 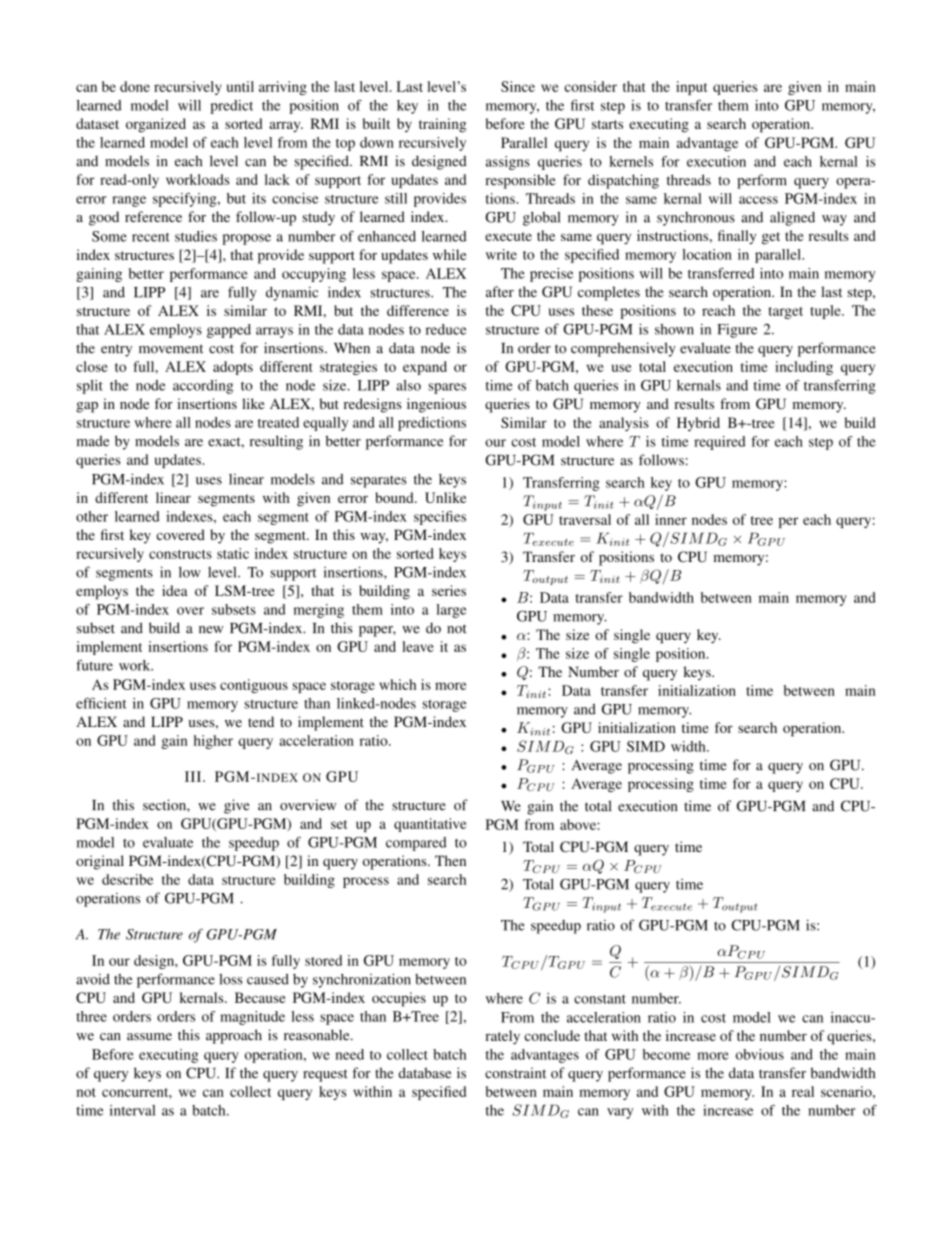 What do you see at coordinates (430, 825) in the image?
I see `quantitative` at bounding box center [430, 825].
